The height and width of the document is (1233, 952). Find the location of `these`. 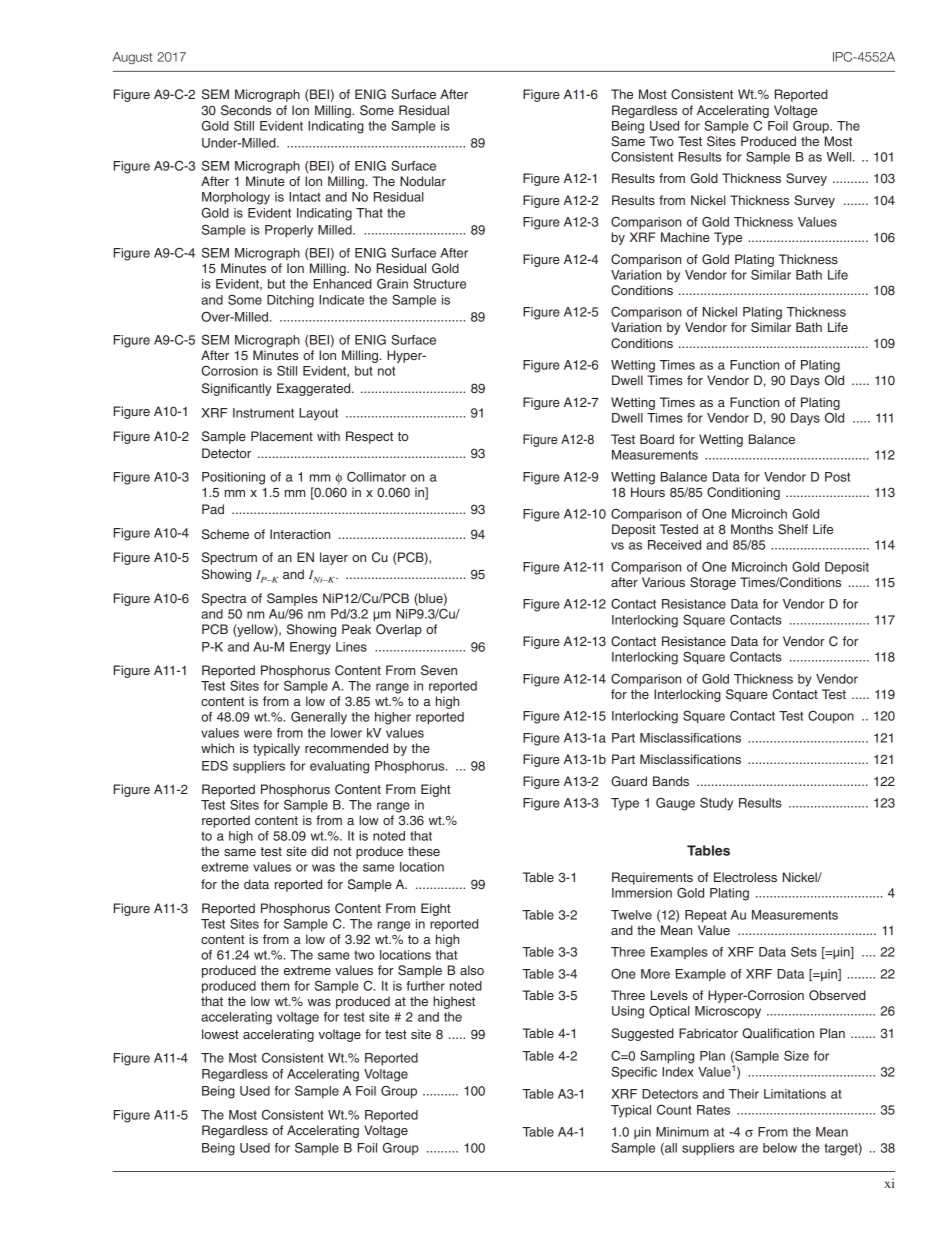

these is located at coordinates (424, 851).
